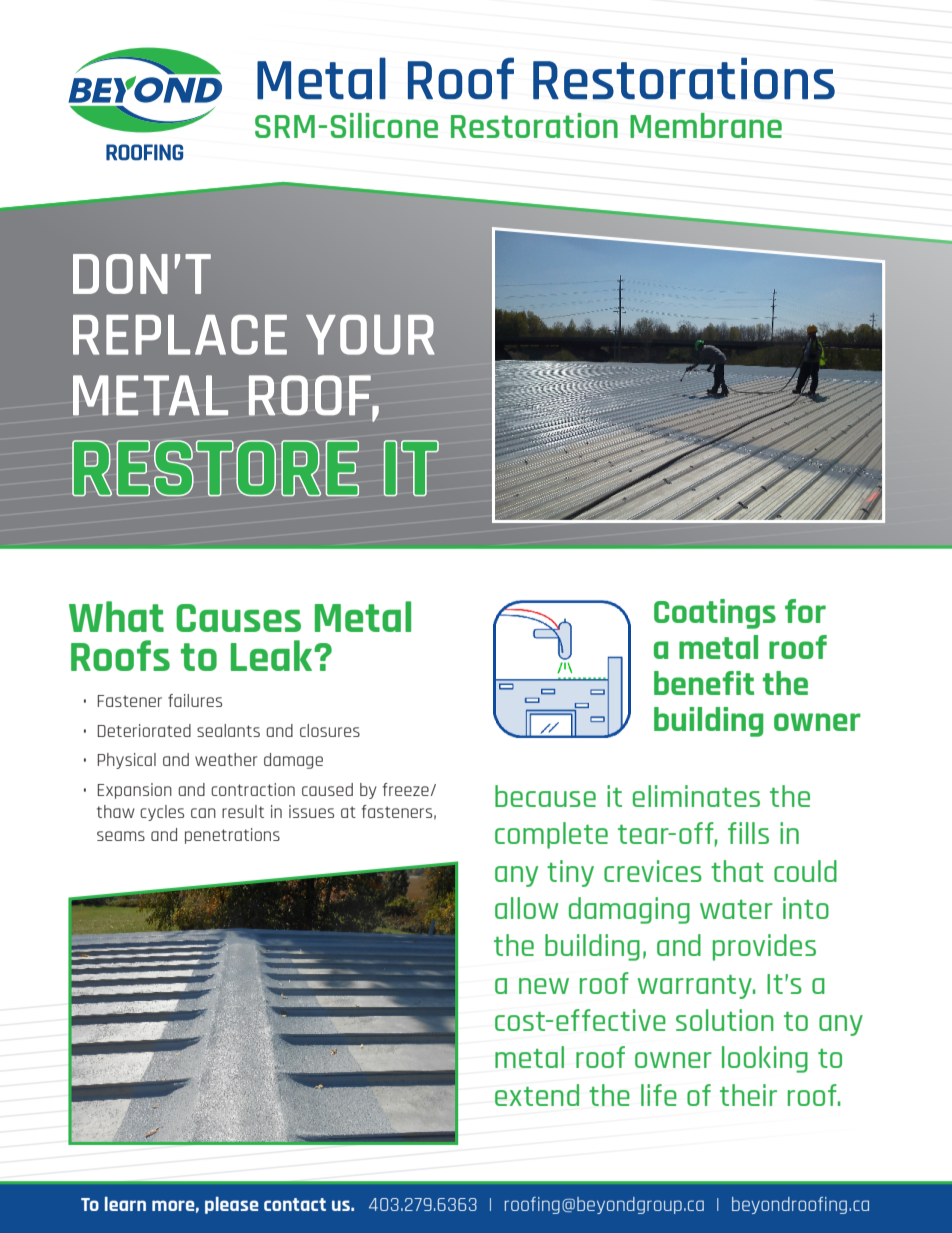  I want to click on for, so click(805, 611).
